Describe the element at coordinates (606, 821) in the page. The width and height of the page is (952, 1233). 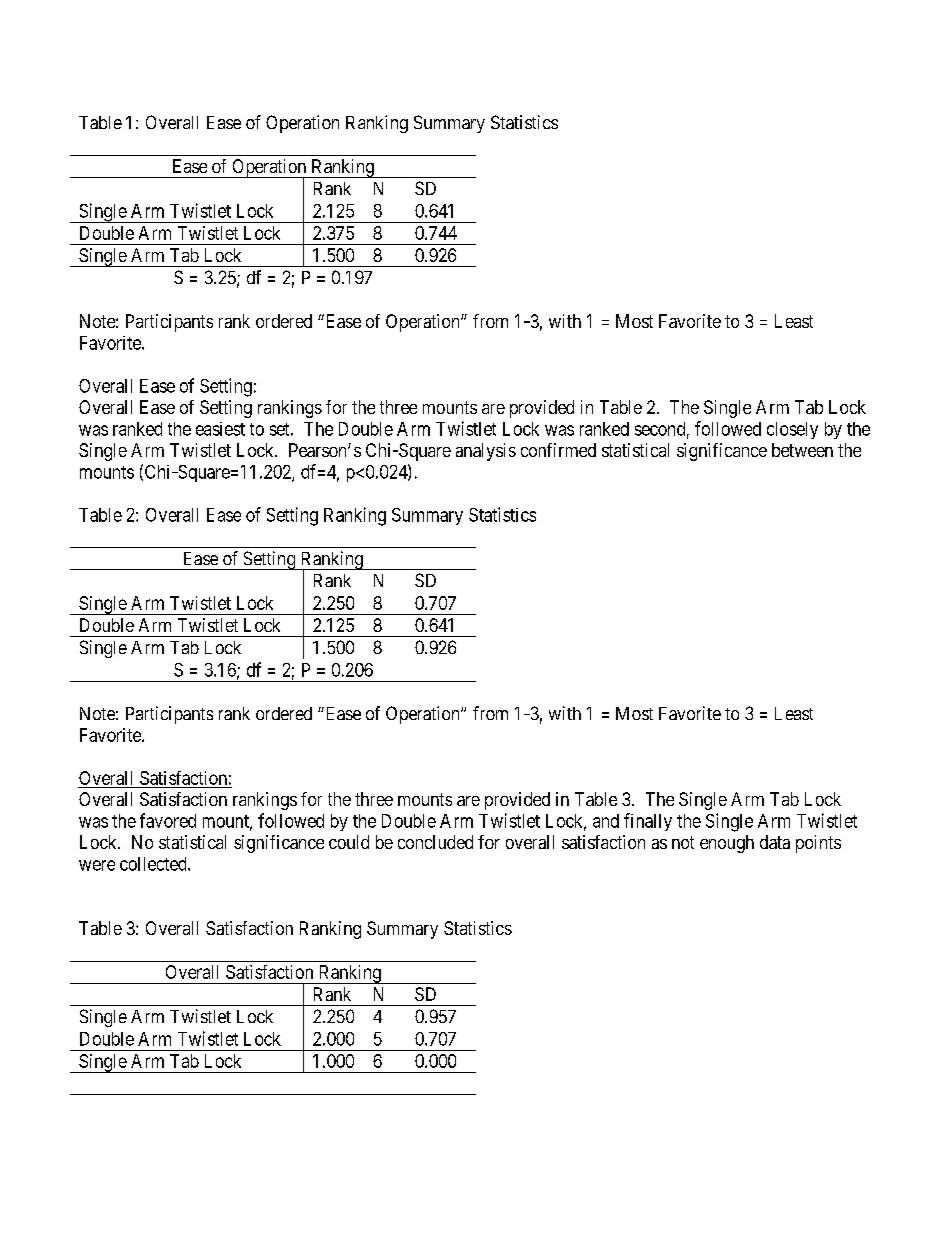
I see `and` at that location.
